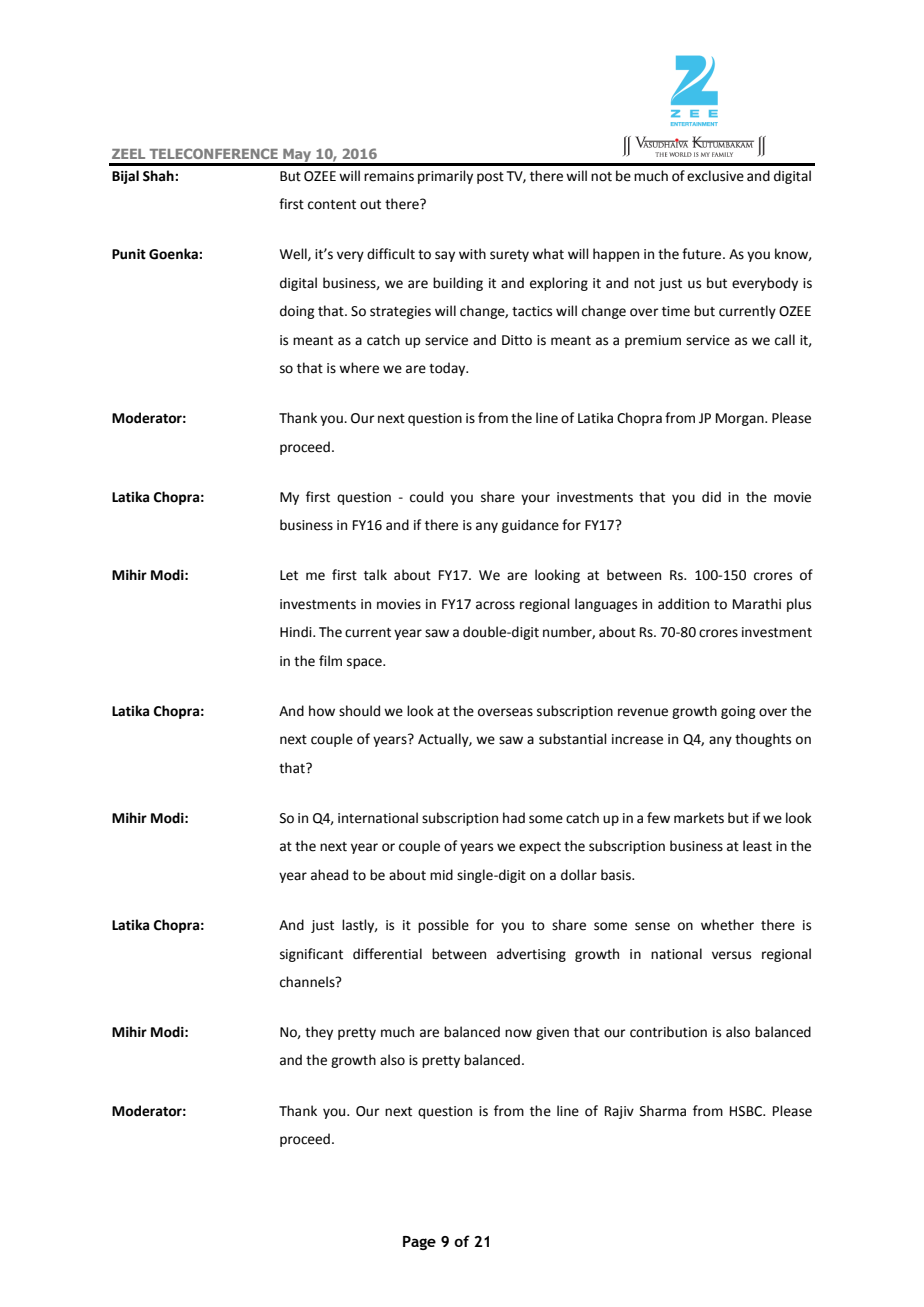  I want to click on least, so click(757, 846).
